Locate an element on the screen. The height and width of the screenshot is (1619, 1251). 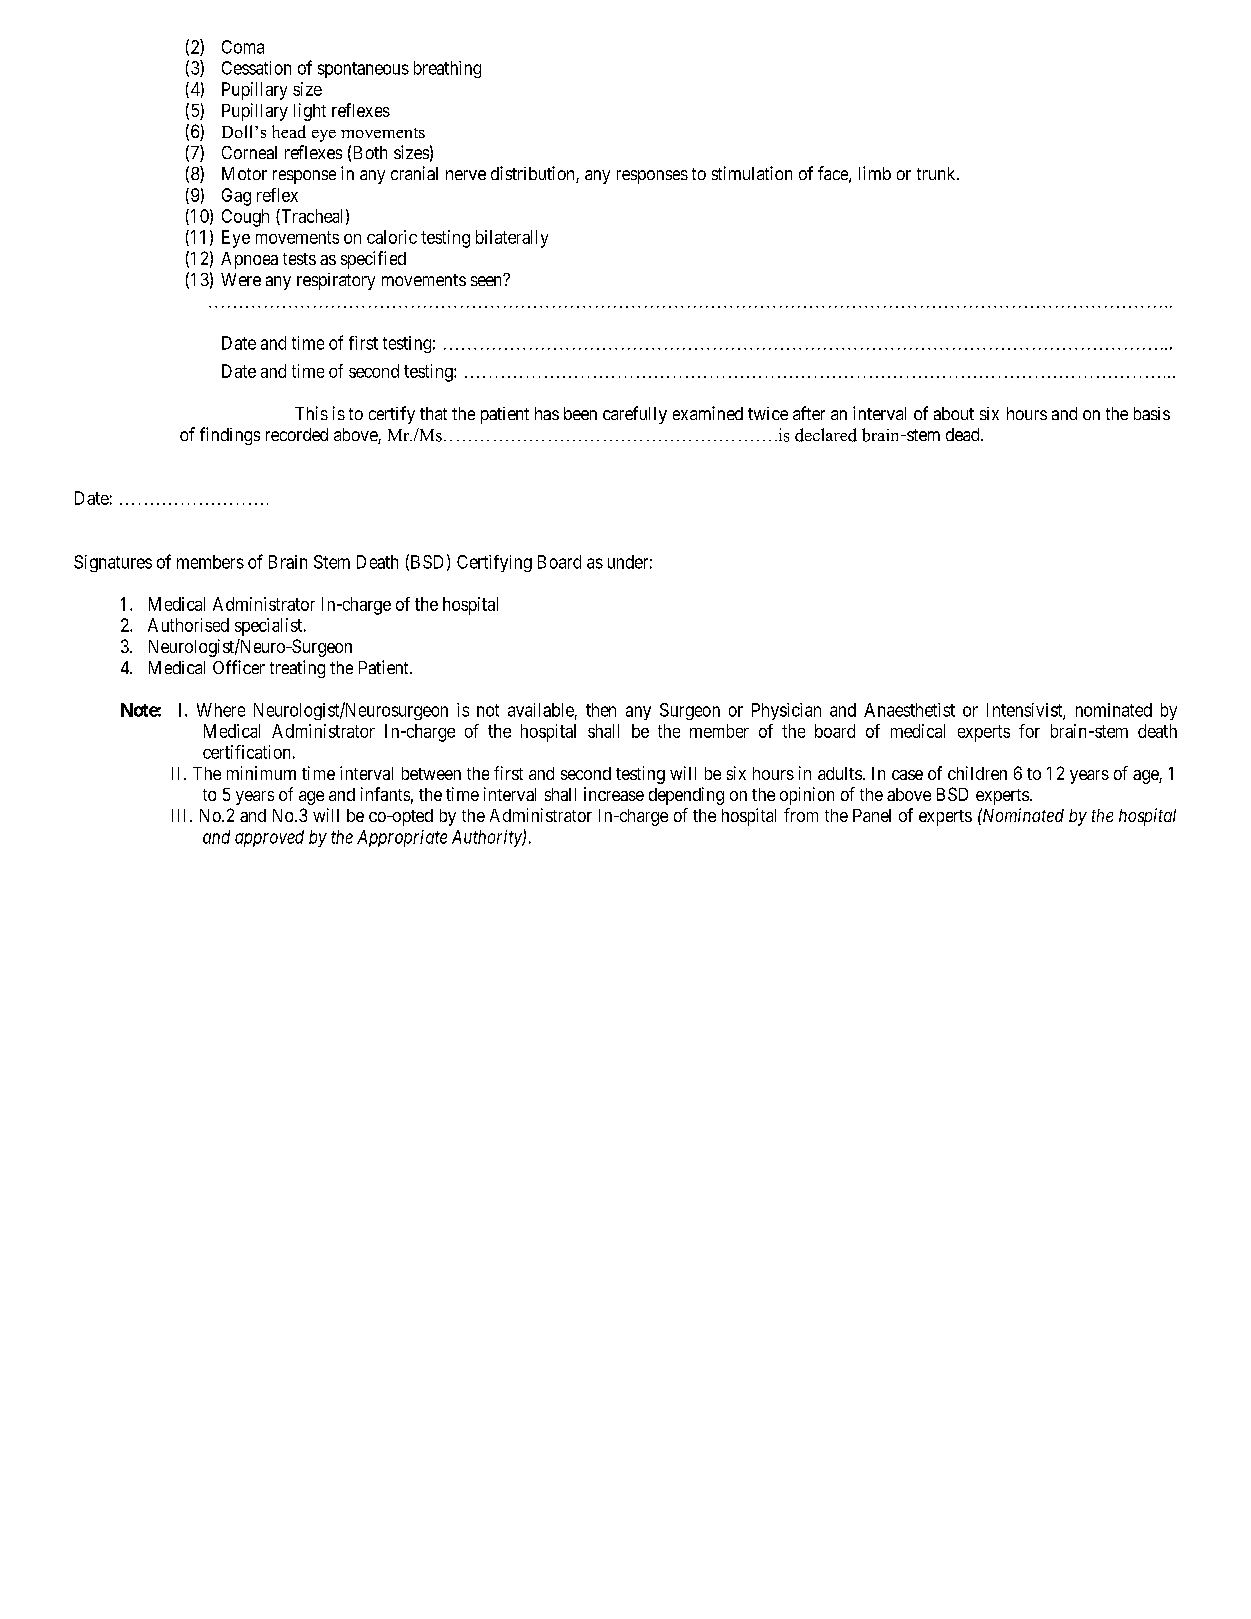
Cessation is located at coordinates (256, 68).
